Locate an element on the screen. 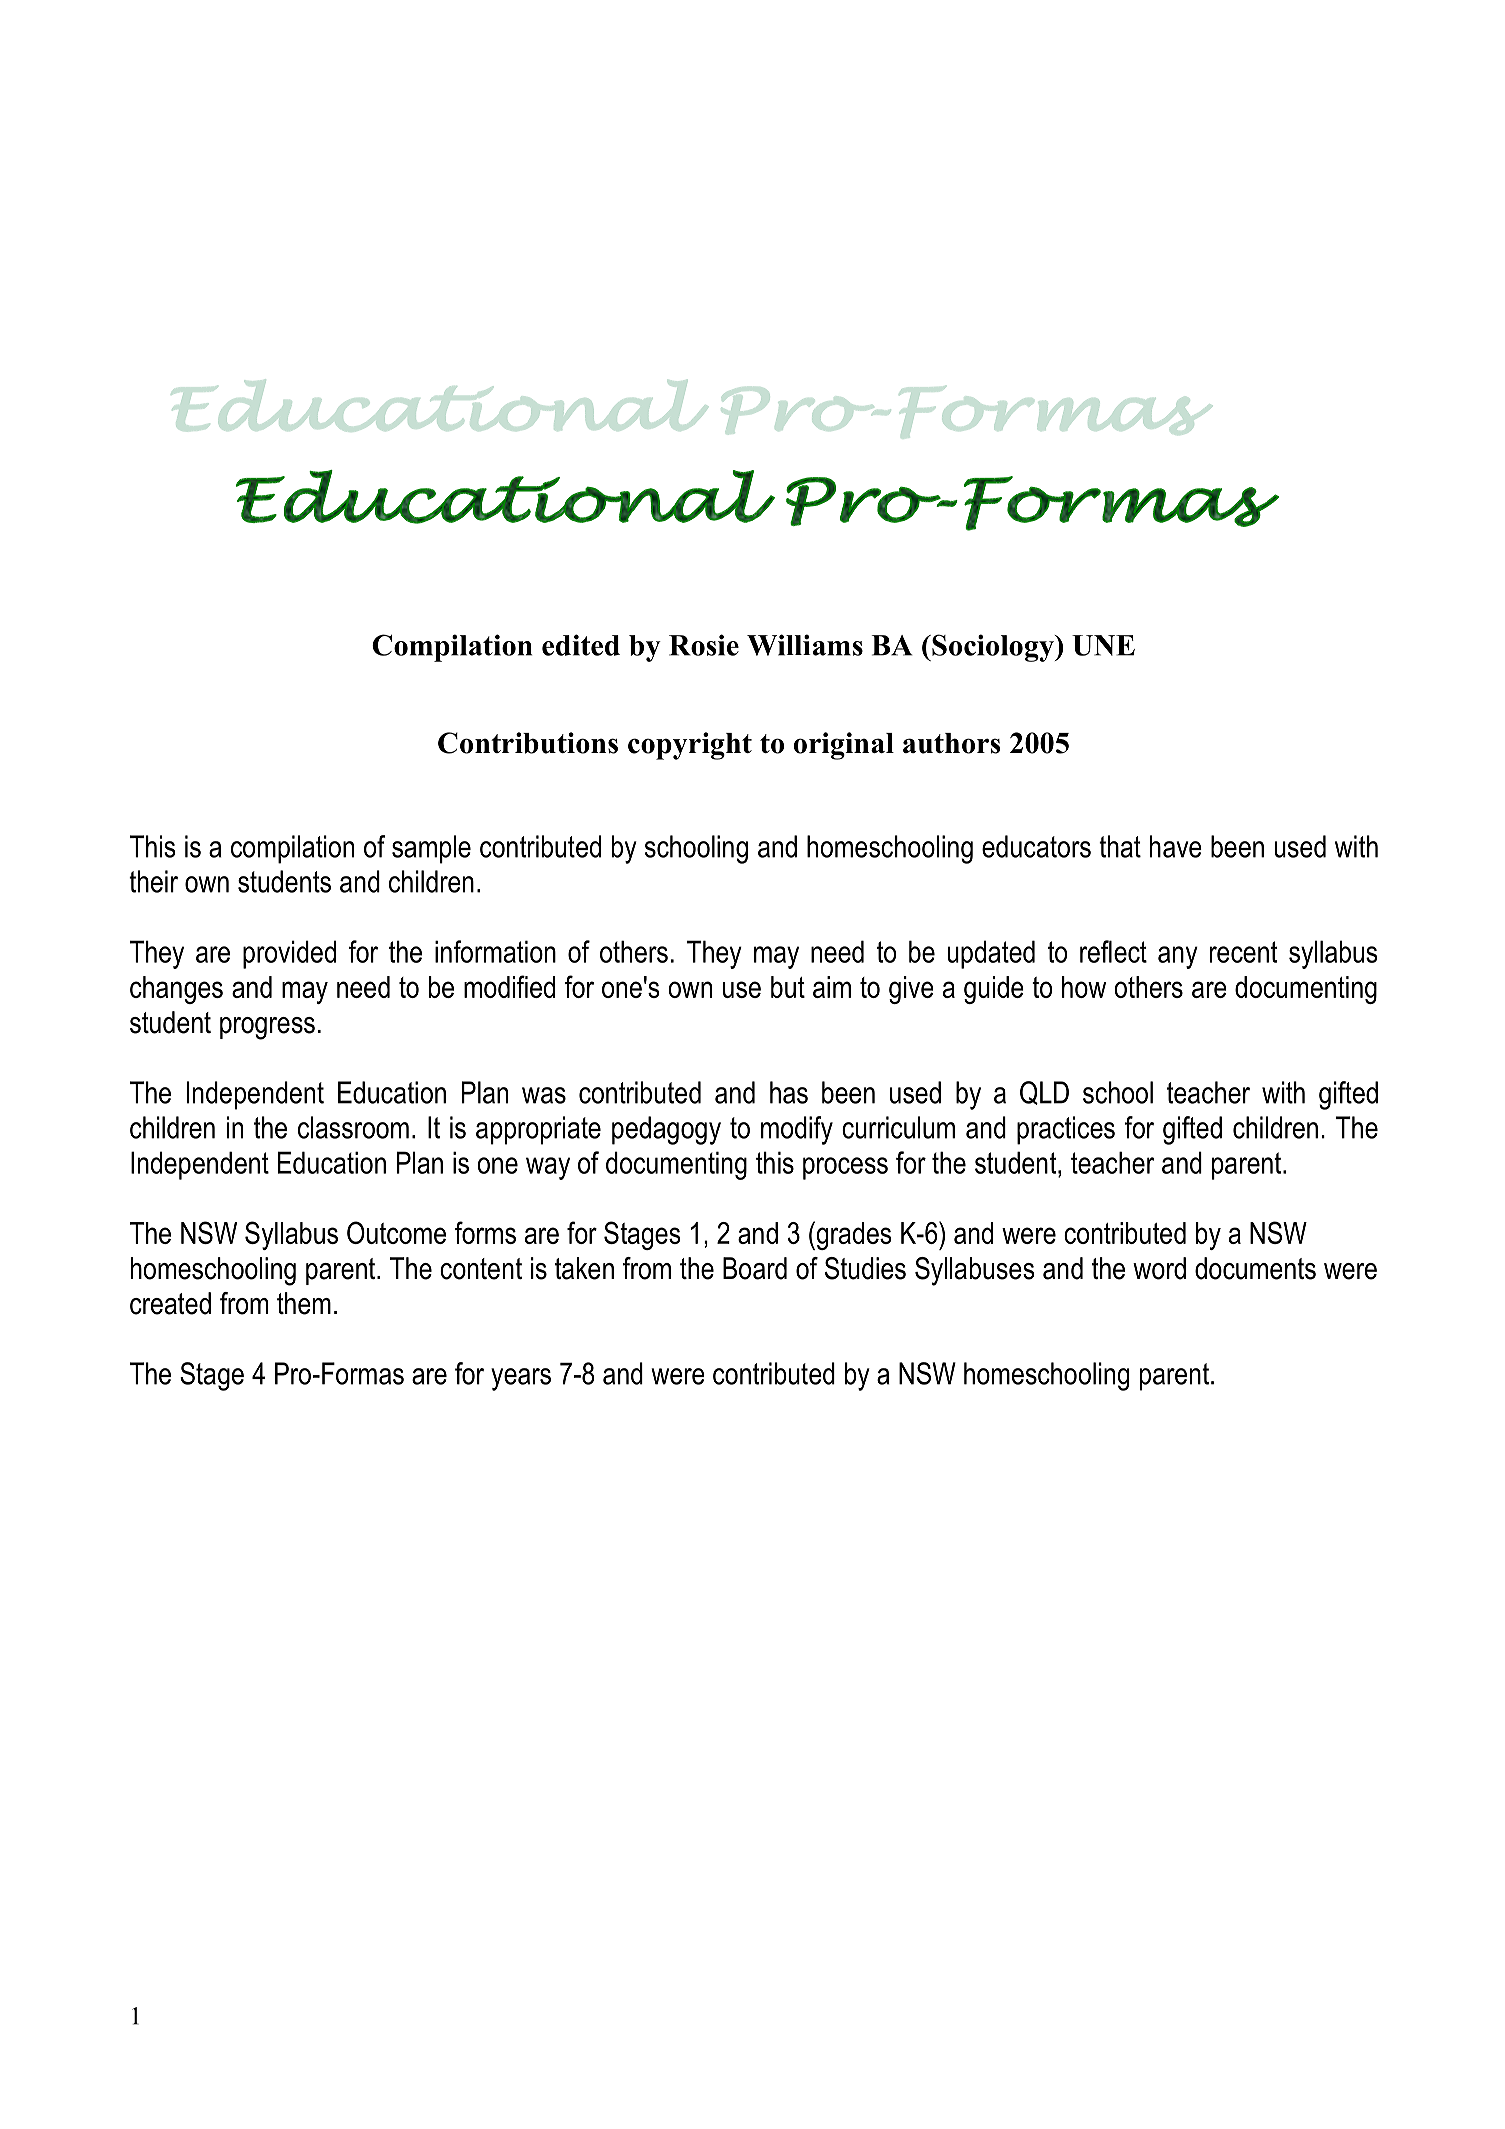 The image size is (1505, 2129). UNE is located at coordinates (1103, 645).
